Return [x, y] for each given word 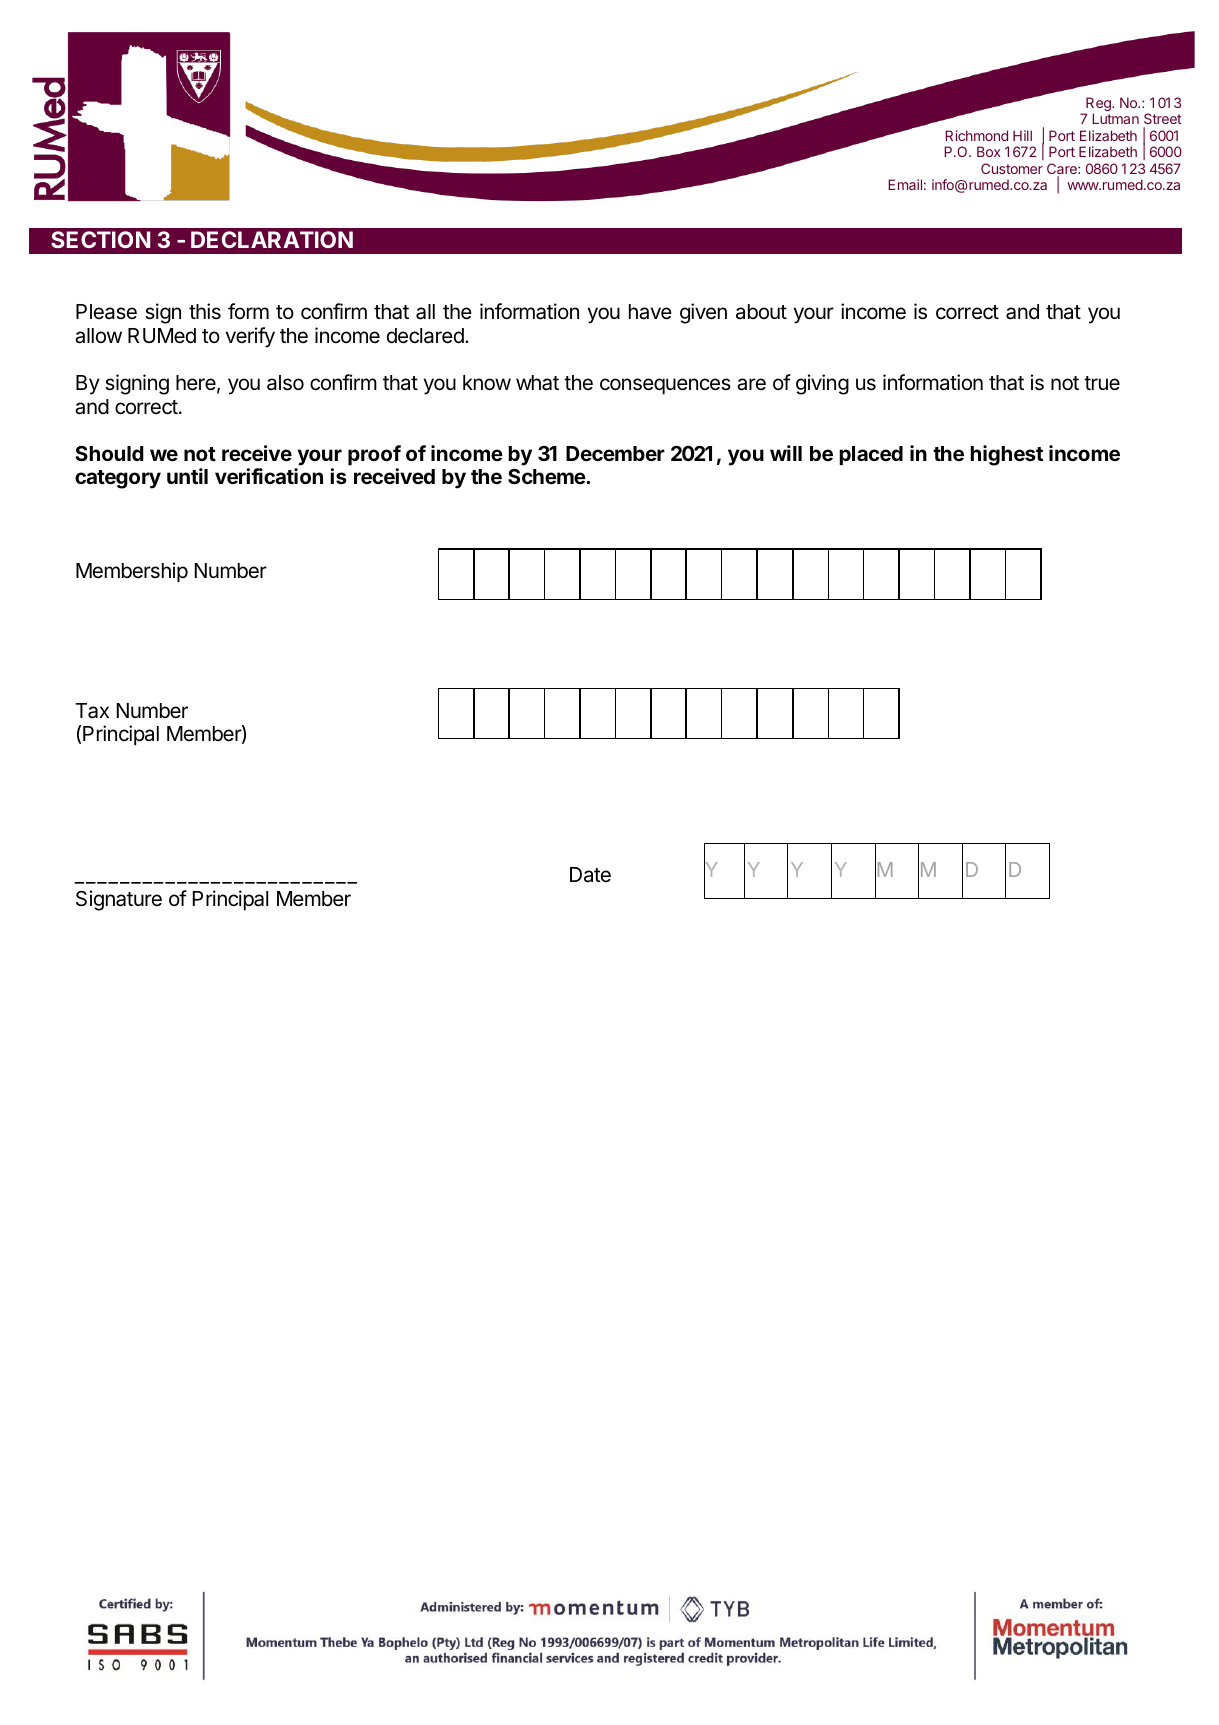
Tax [92, 711]
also [285, 383]
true [1102, 383]
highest [1006, 455]
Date [590, 875]
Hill [1022, 135]
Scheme [547, 476]
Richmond [976, 135]
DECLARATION [272, 239]
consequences [665, 386]
